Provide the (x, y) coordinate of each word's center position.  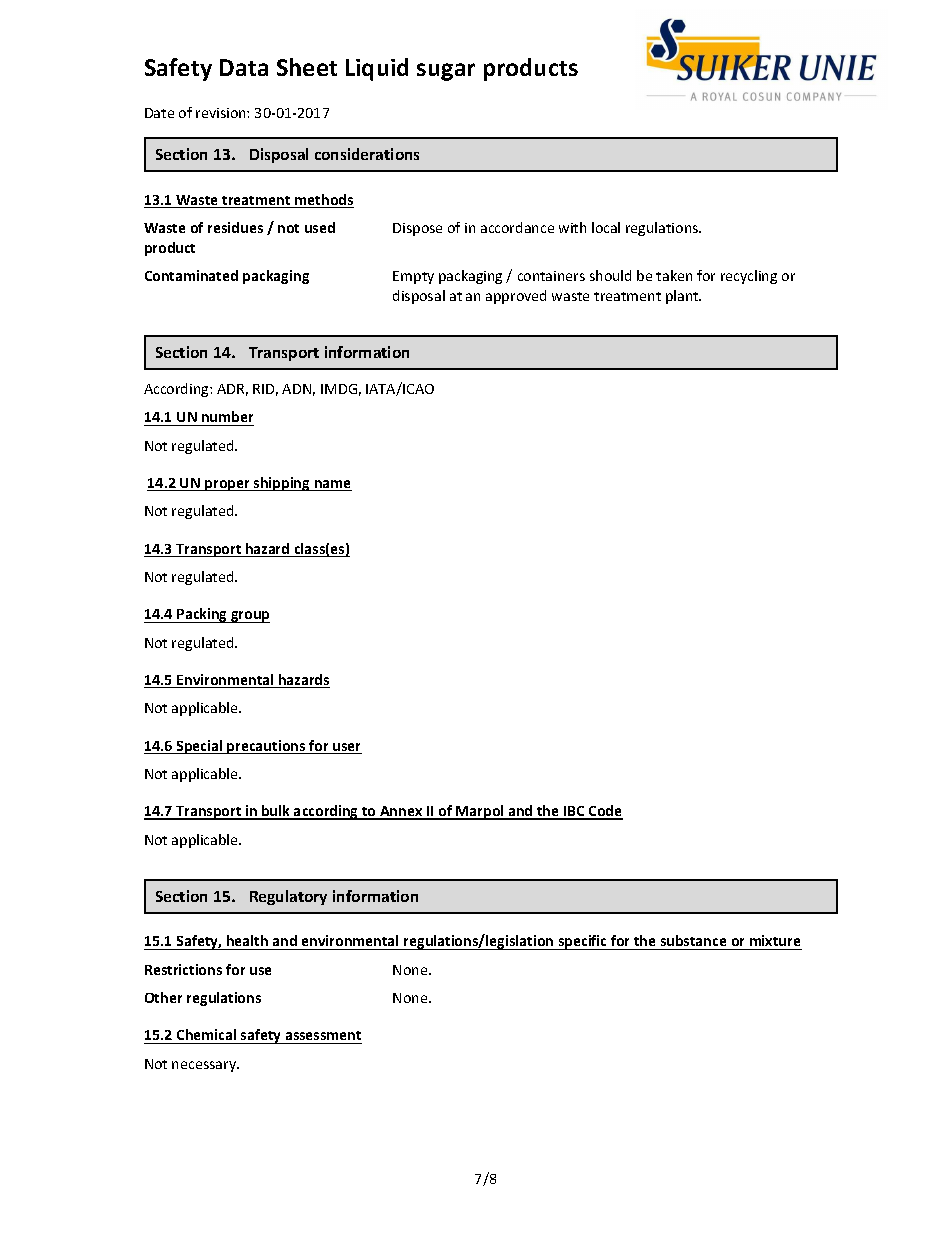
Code (605, 812)
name (332, 485)
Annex (401, 812)
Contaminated (191, 275)
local (606, 227)
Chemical (207, 1036)
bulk (276, 812)
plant (683, 297)
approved (516, 297)
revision (222, 113)
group (249, 617)
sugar (446, 72)
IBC (574, 812)
